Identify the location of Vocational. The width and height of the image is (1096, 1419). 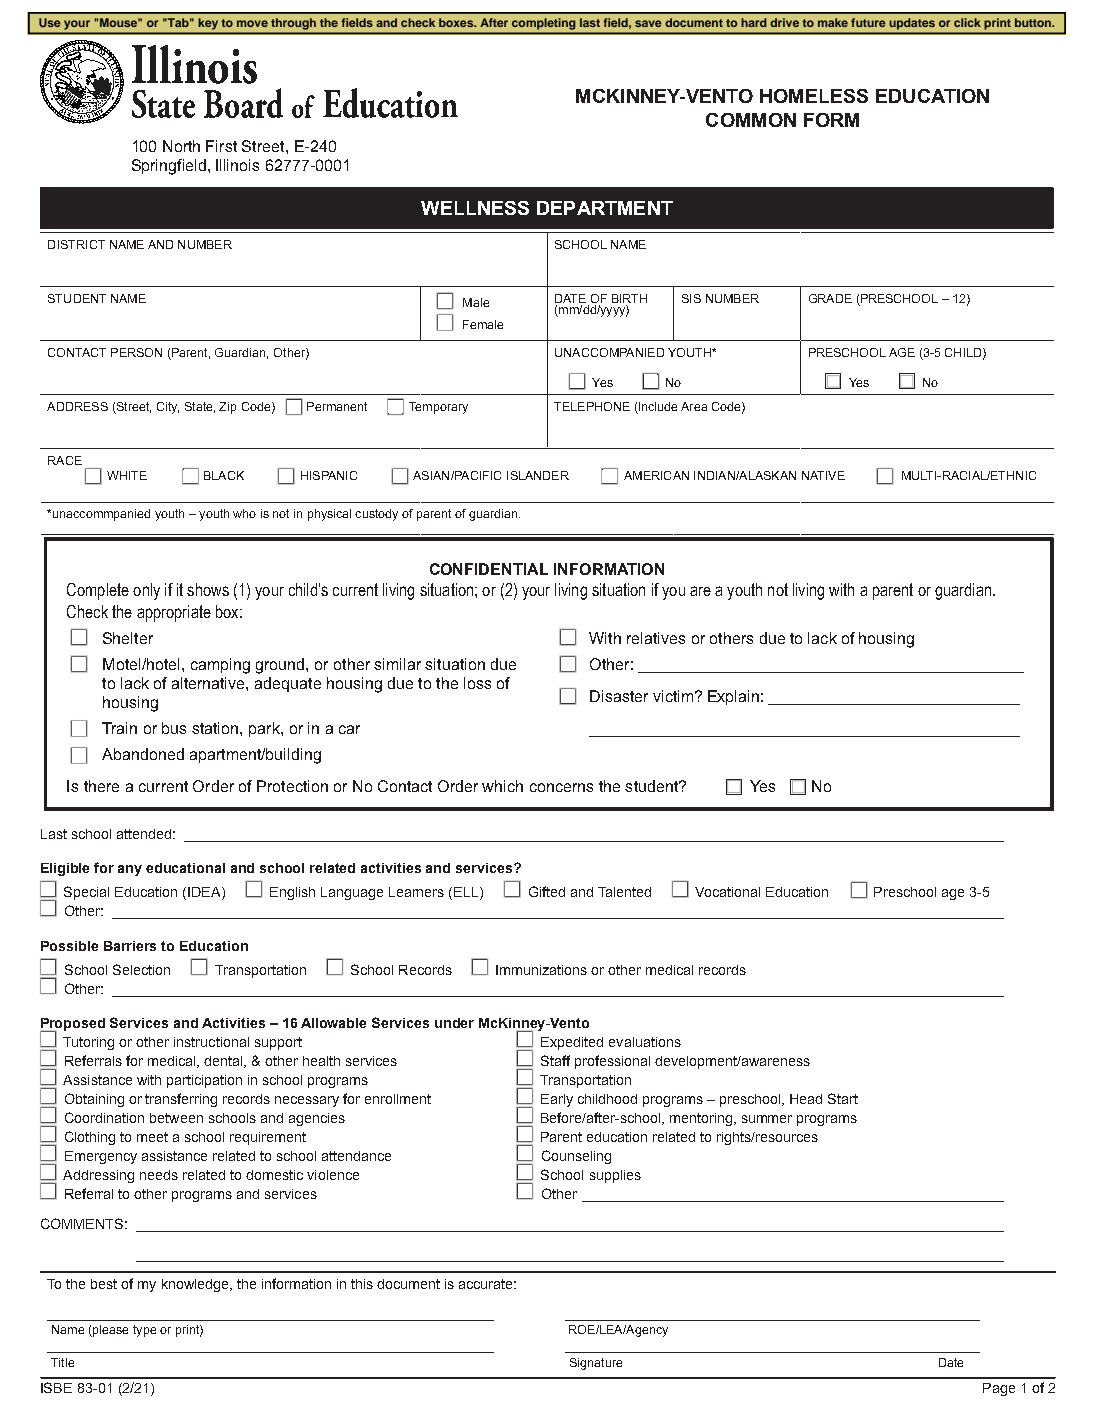
(727, 892).
